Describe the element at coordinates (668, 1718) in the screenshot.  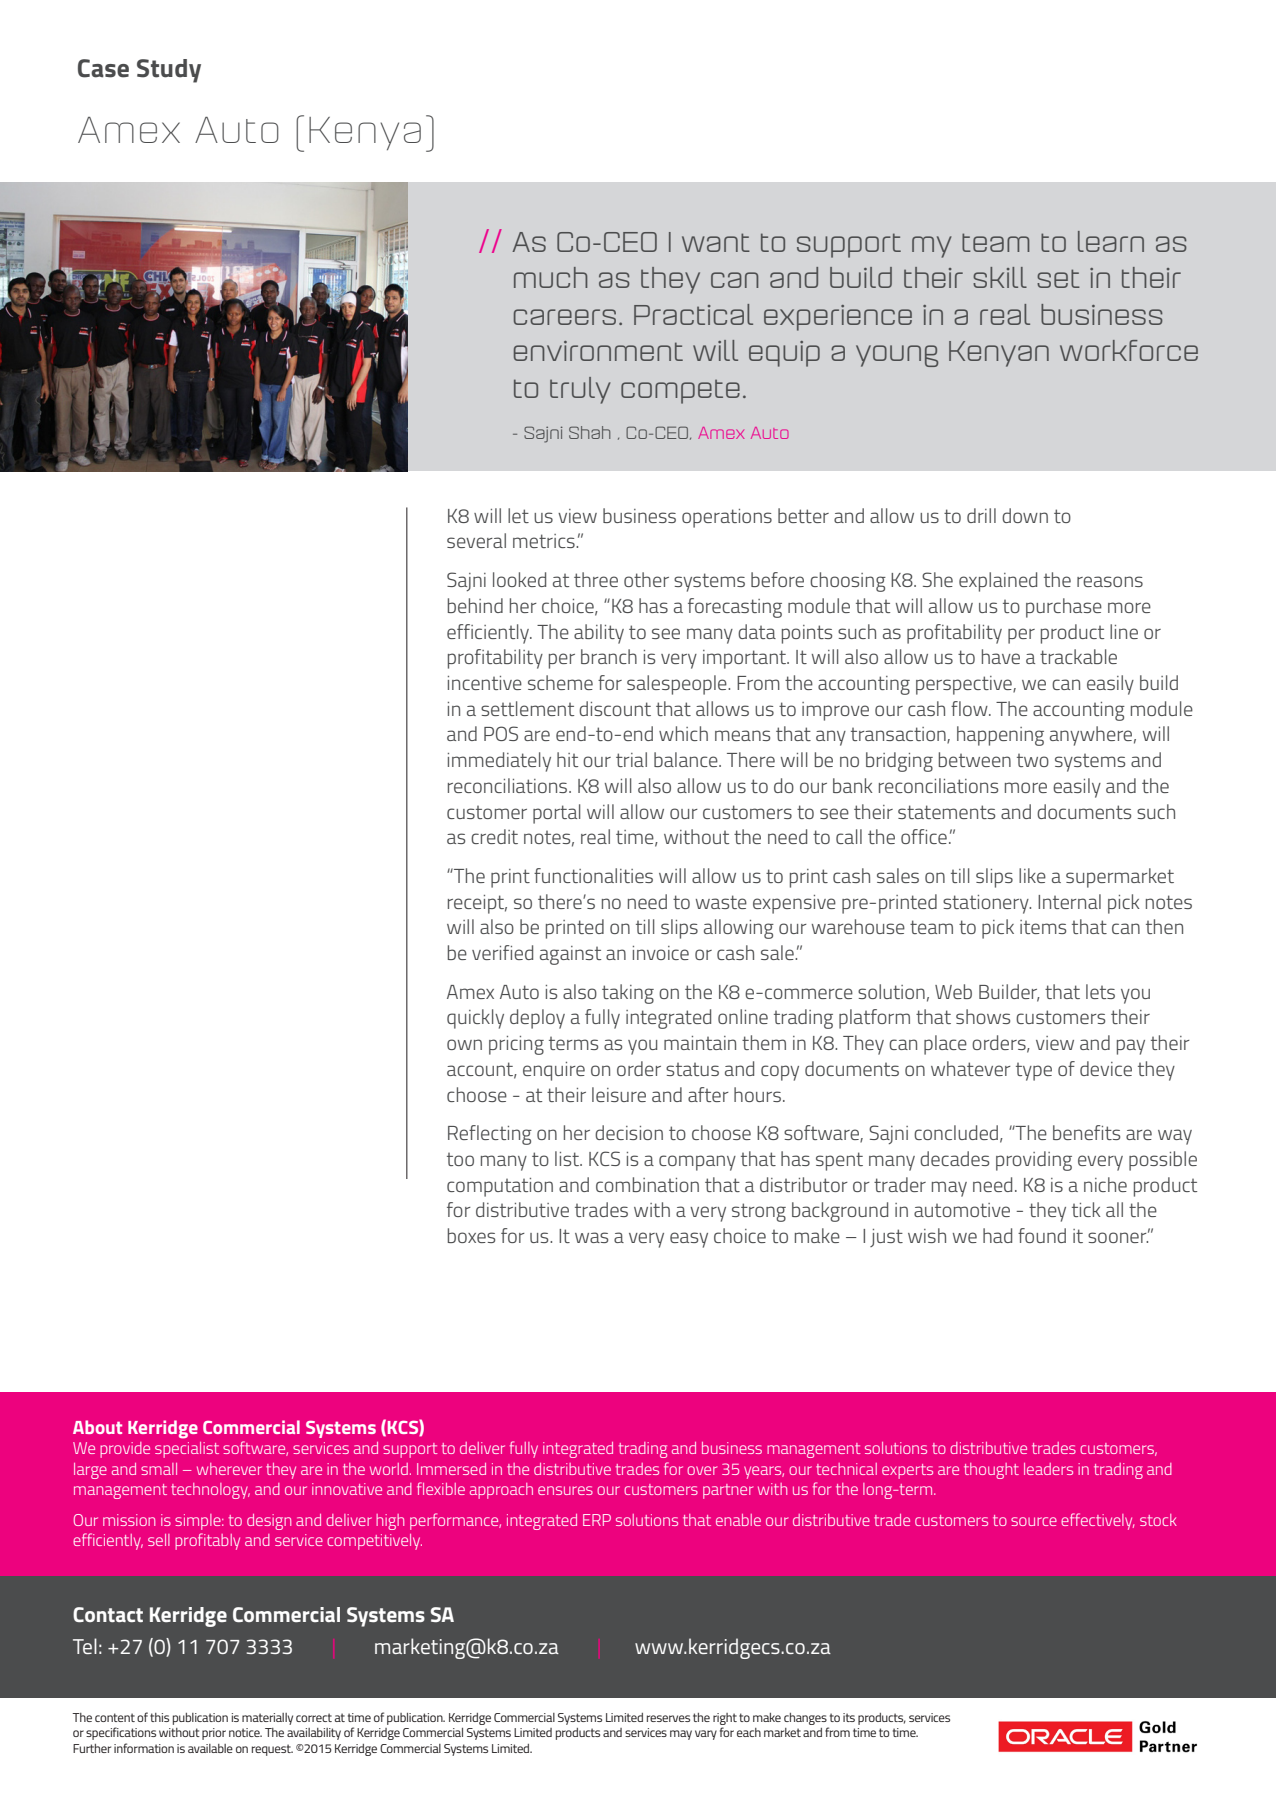
I see `reserves` at that location.
